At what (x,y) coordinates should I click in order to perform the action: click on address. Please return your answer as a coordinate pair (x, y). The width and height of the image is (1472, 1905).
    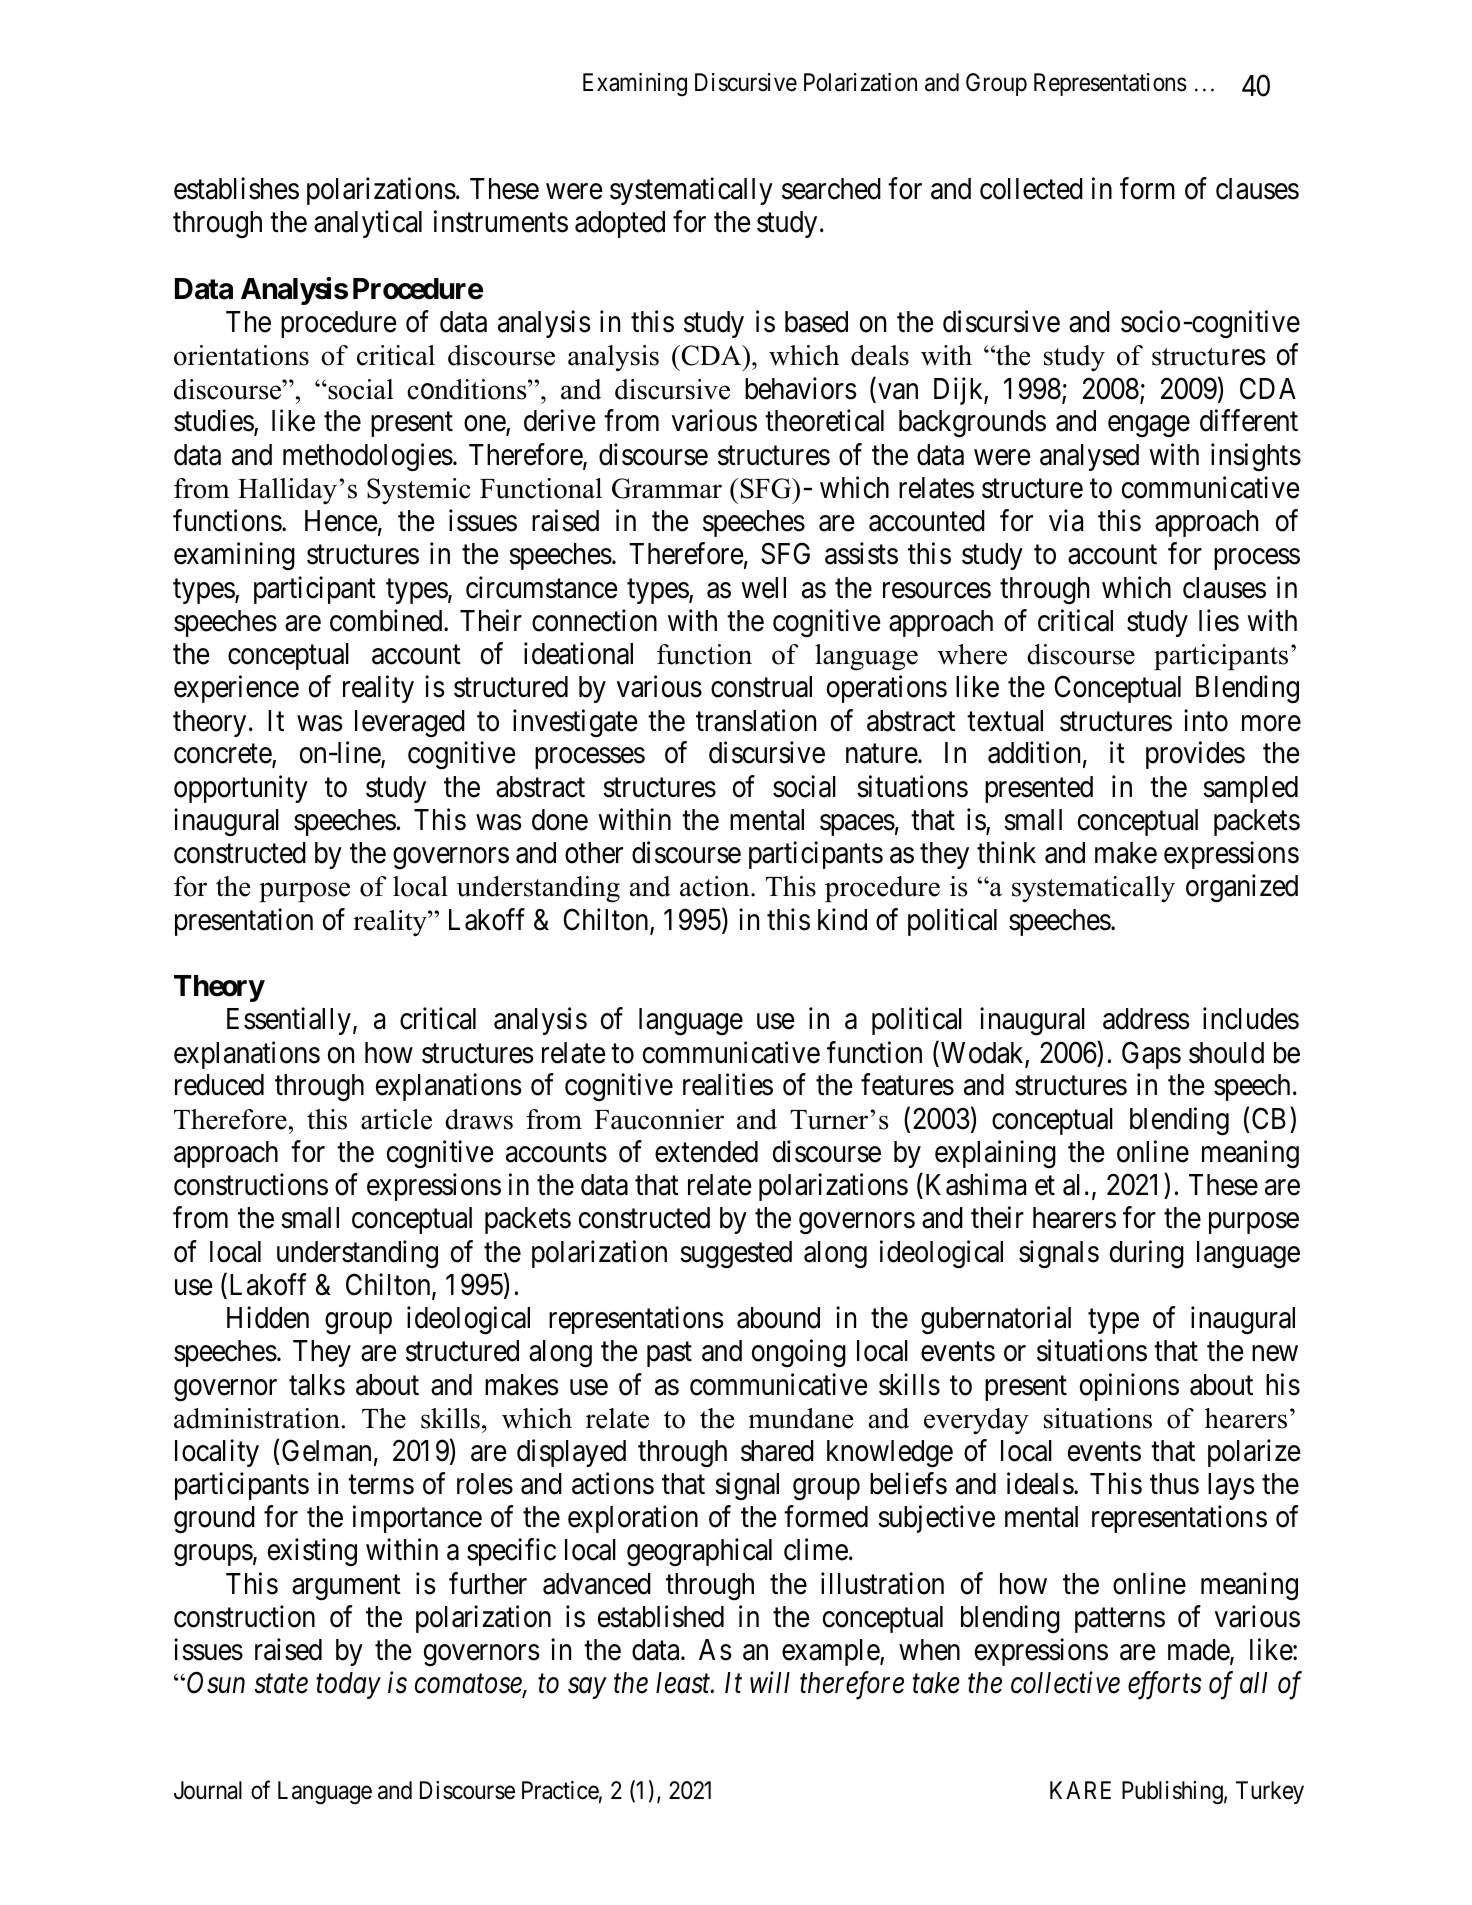
    Looking at the image, I should click on (1146, 1019).
